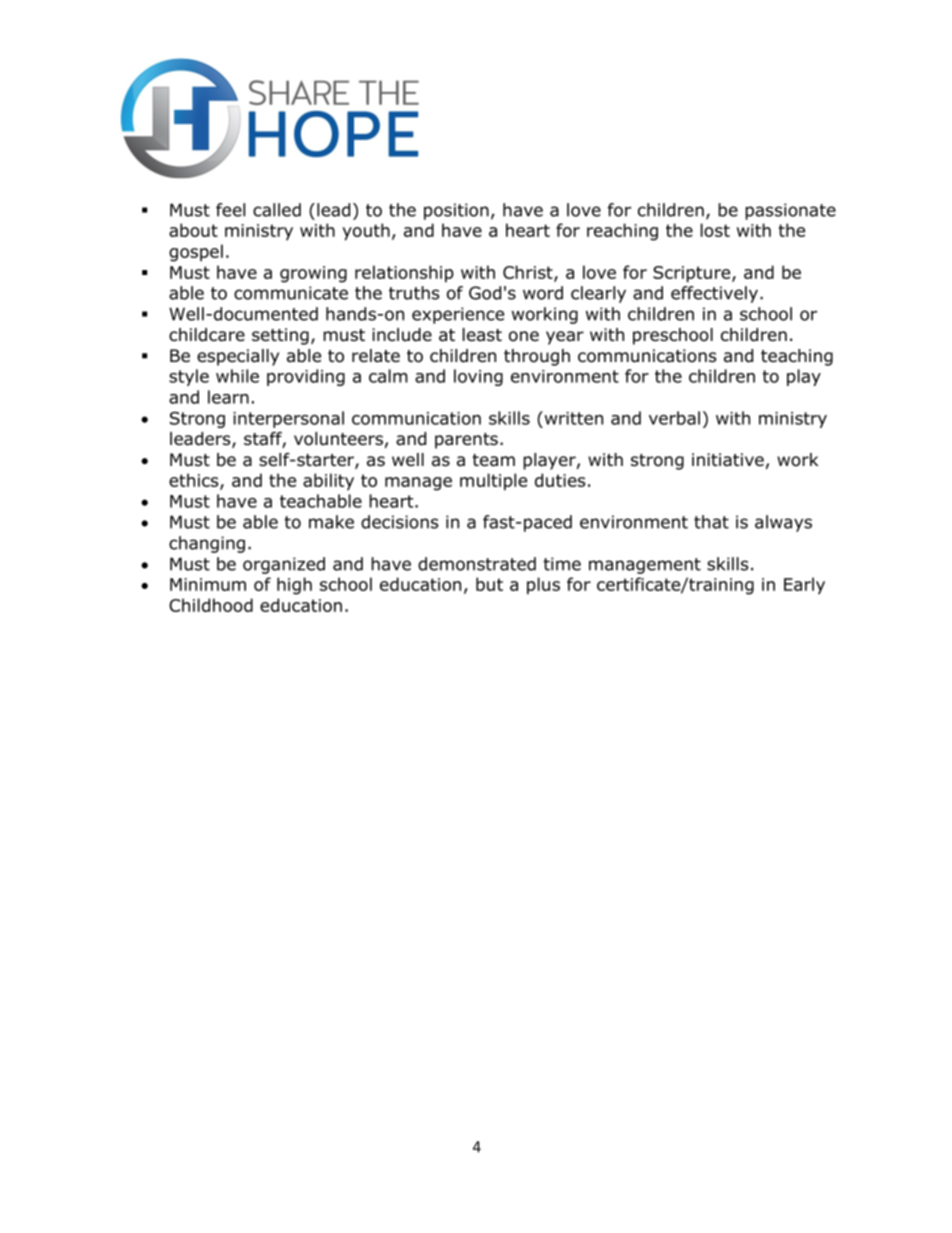 The width and height of the page is (952, 1233). What do you see at coordinates (456, 211) in the page?
I see `position` at bounding box center [456, 211].
